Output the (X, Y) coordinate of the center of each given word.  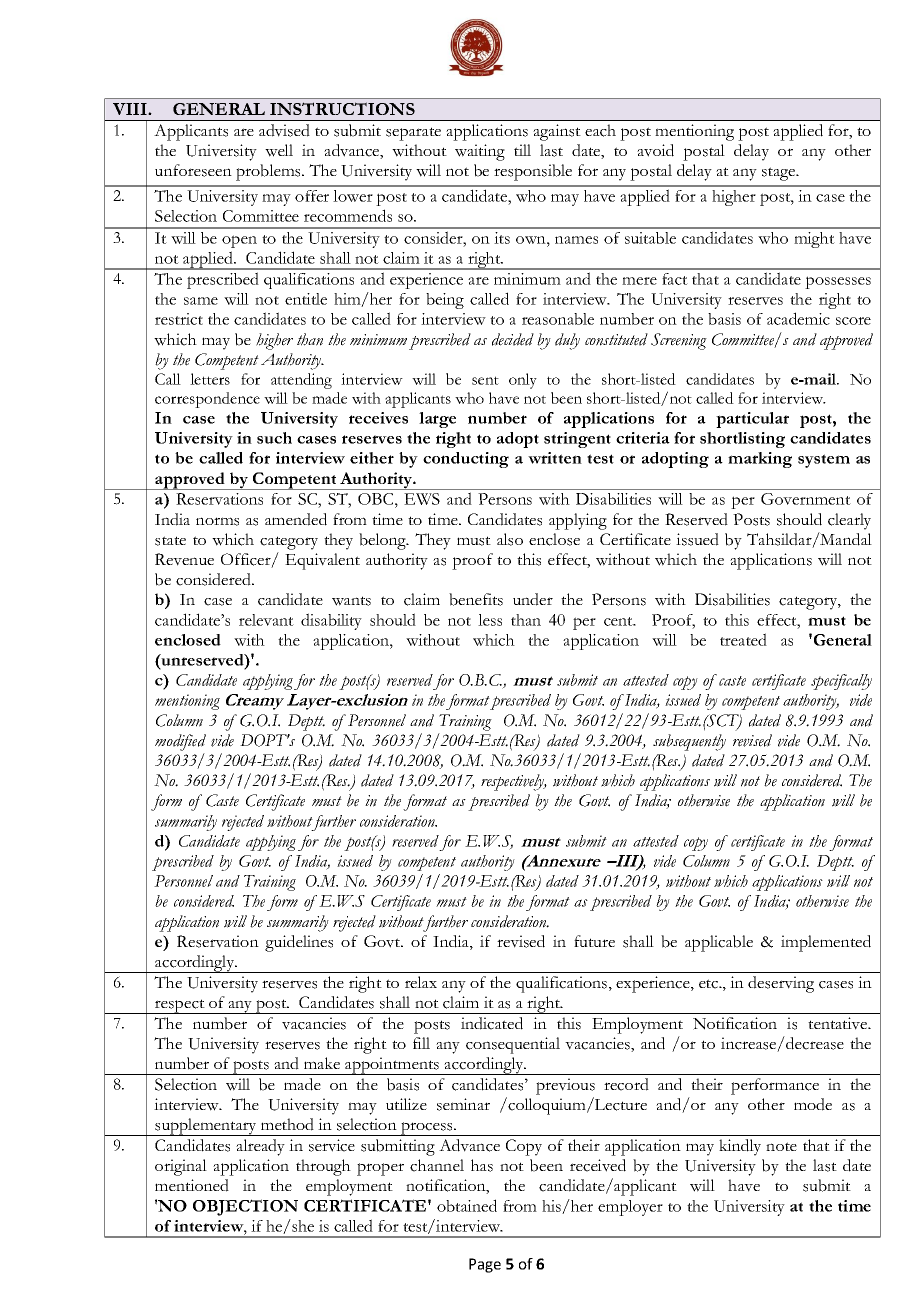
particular (752, 420)
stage (780, 174)
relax (421, 982)
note (781, 1146)
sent (485, 380)
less (490, 620)
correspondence (207, 400)
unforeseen (193, 170)
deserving (781, 984)
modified (180, 742)
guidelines (299, 943)
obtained (467, 1205)
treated (743, 639)
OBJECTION (245, 1207)
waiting (480, 152)
